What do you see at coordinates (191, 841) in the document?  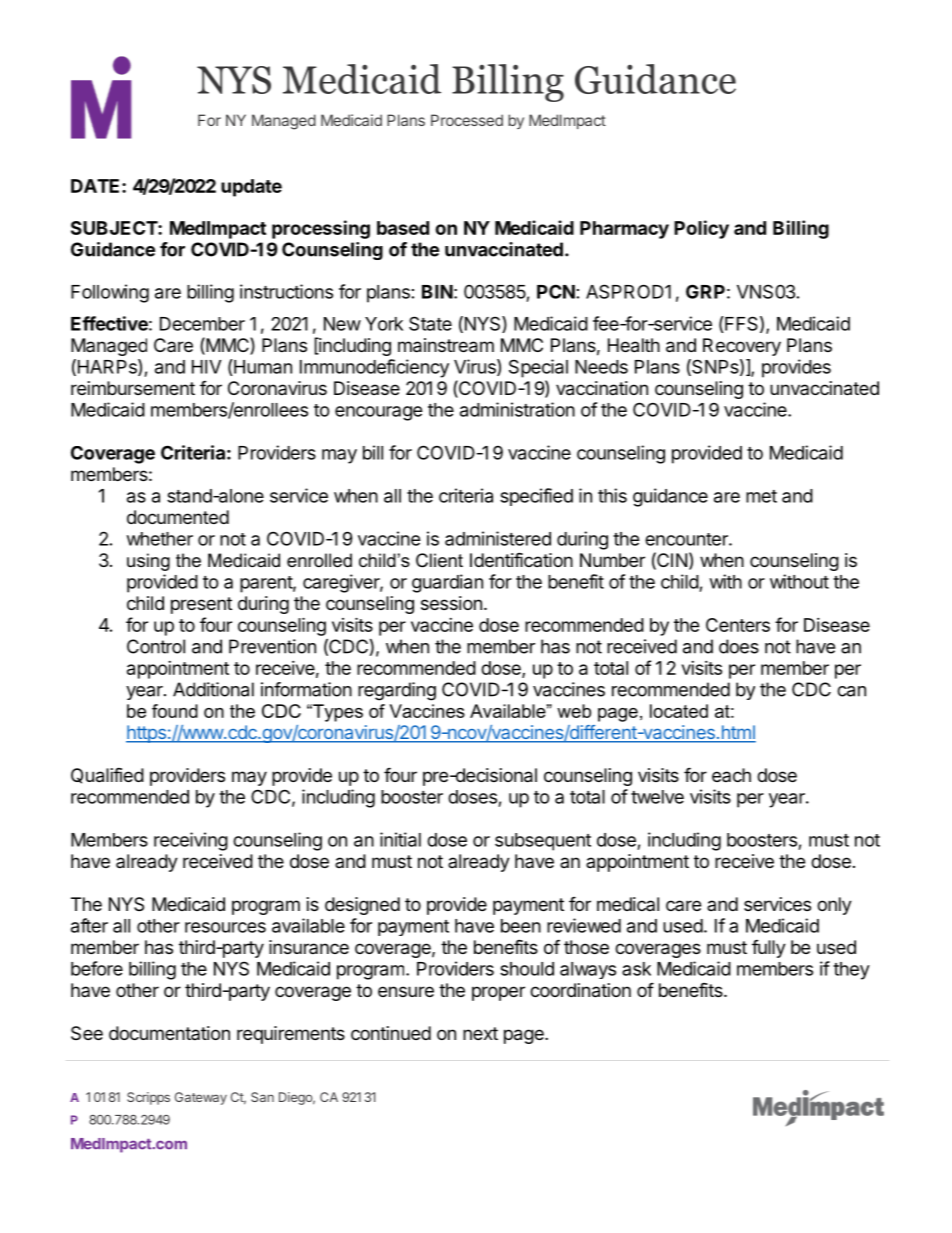 I see `receiving` at bounding box center [191, 841].
